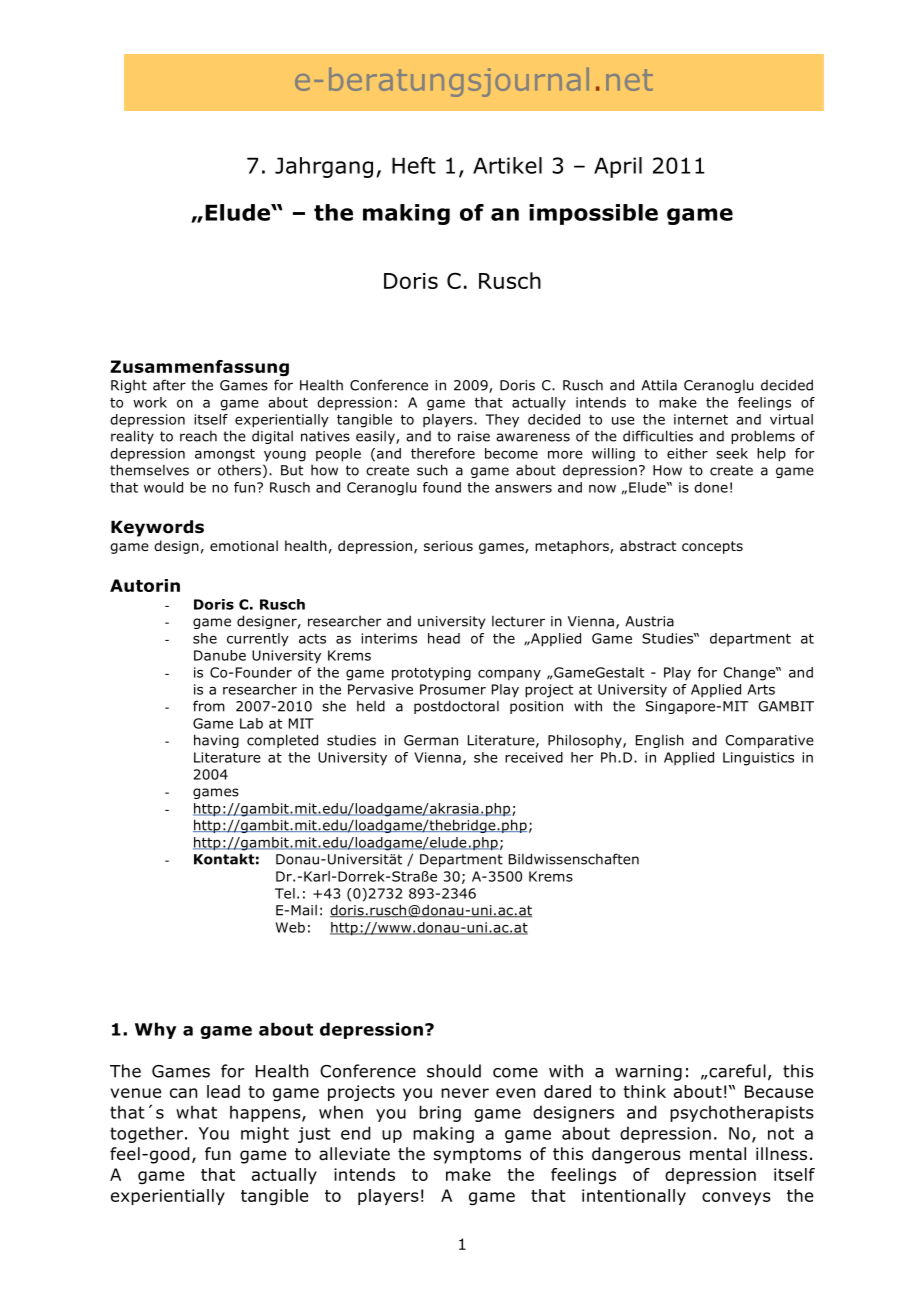  Describe the element at coordinates (209, 706) in the image. I see `from` at that location.
